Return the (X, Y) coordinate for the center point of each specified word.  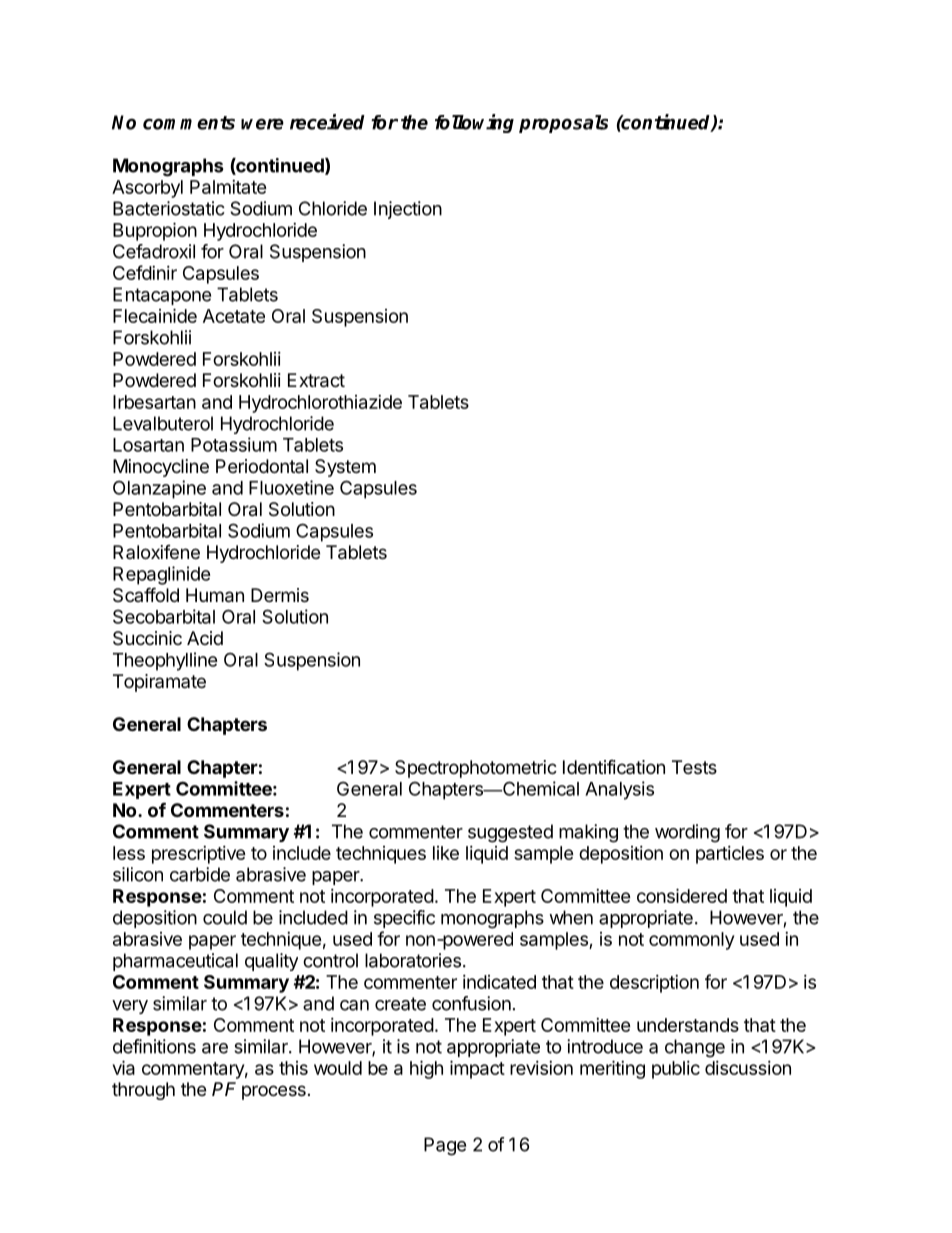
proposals (563, 124)
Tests (694, 767)
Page (445, 1146)
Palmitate (228, 187)
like (446, 853)
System (345, 468)
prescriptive (199, 855)
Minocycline (161, 468)
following (474, 123)
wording (687, 833)
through (143, 1091)
